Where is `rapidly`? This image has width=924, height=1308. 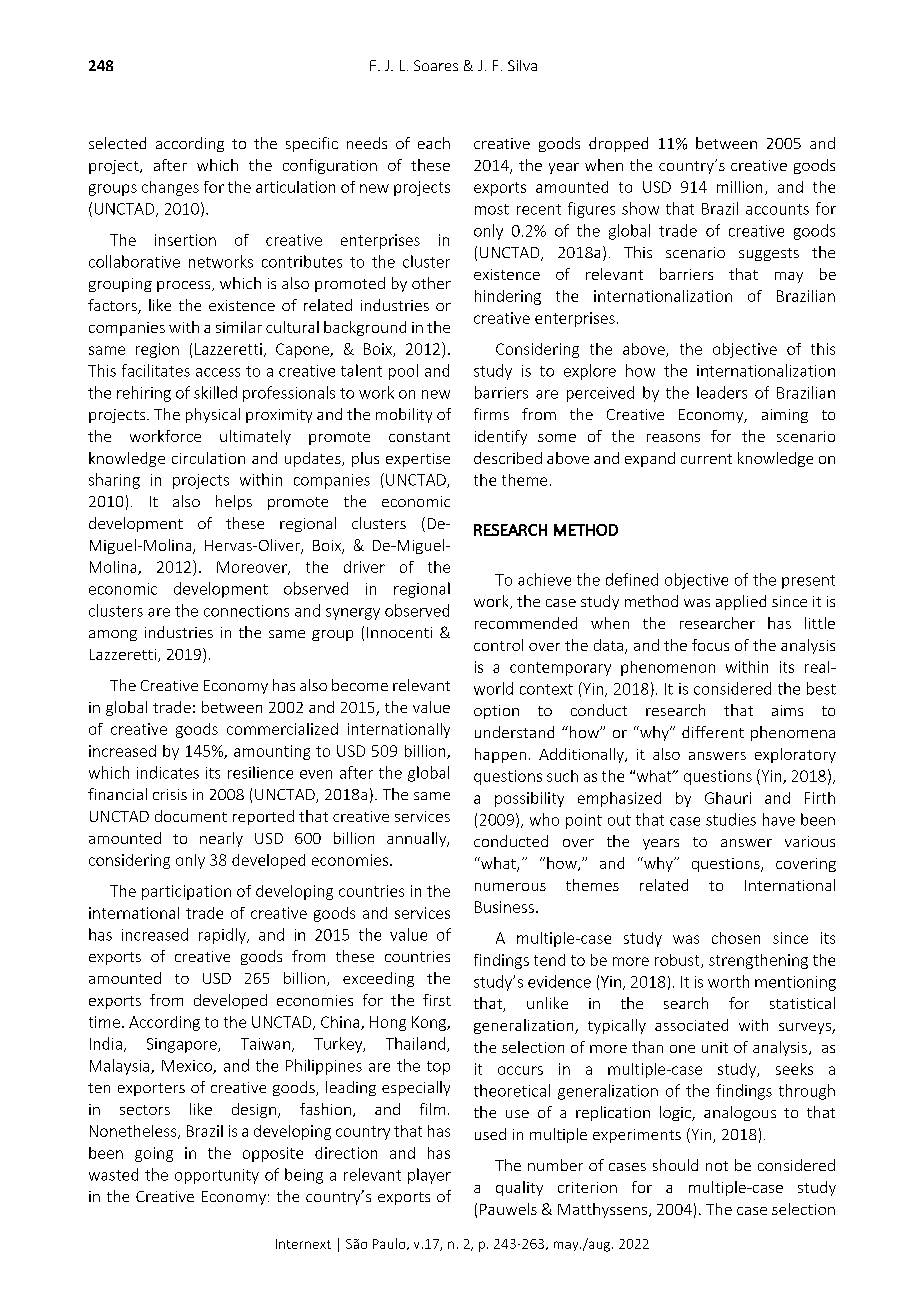
rapidly is located at coordinates (223, 936).
